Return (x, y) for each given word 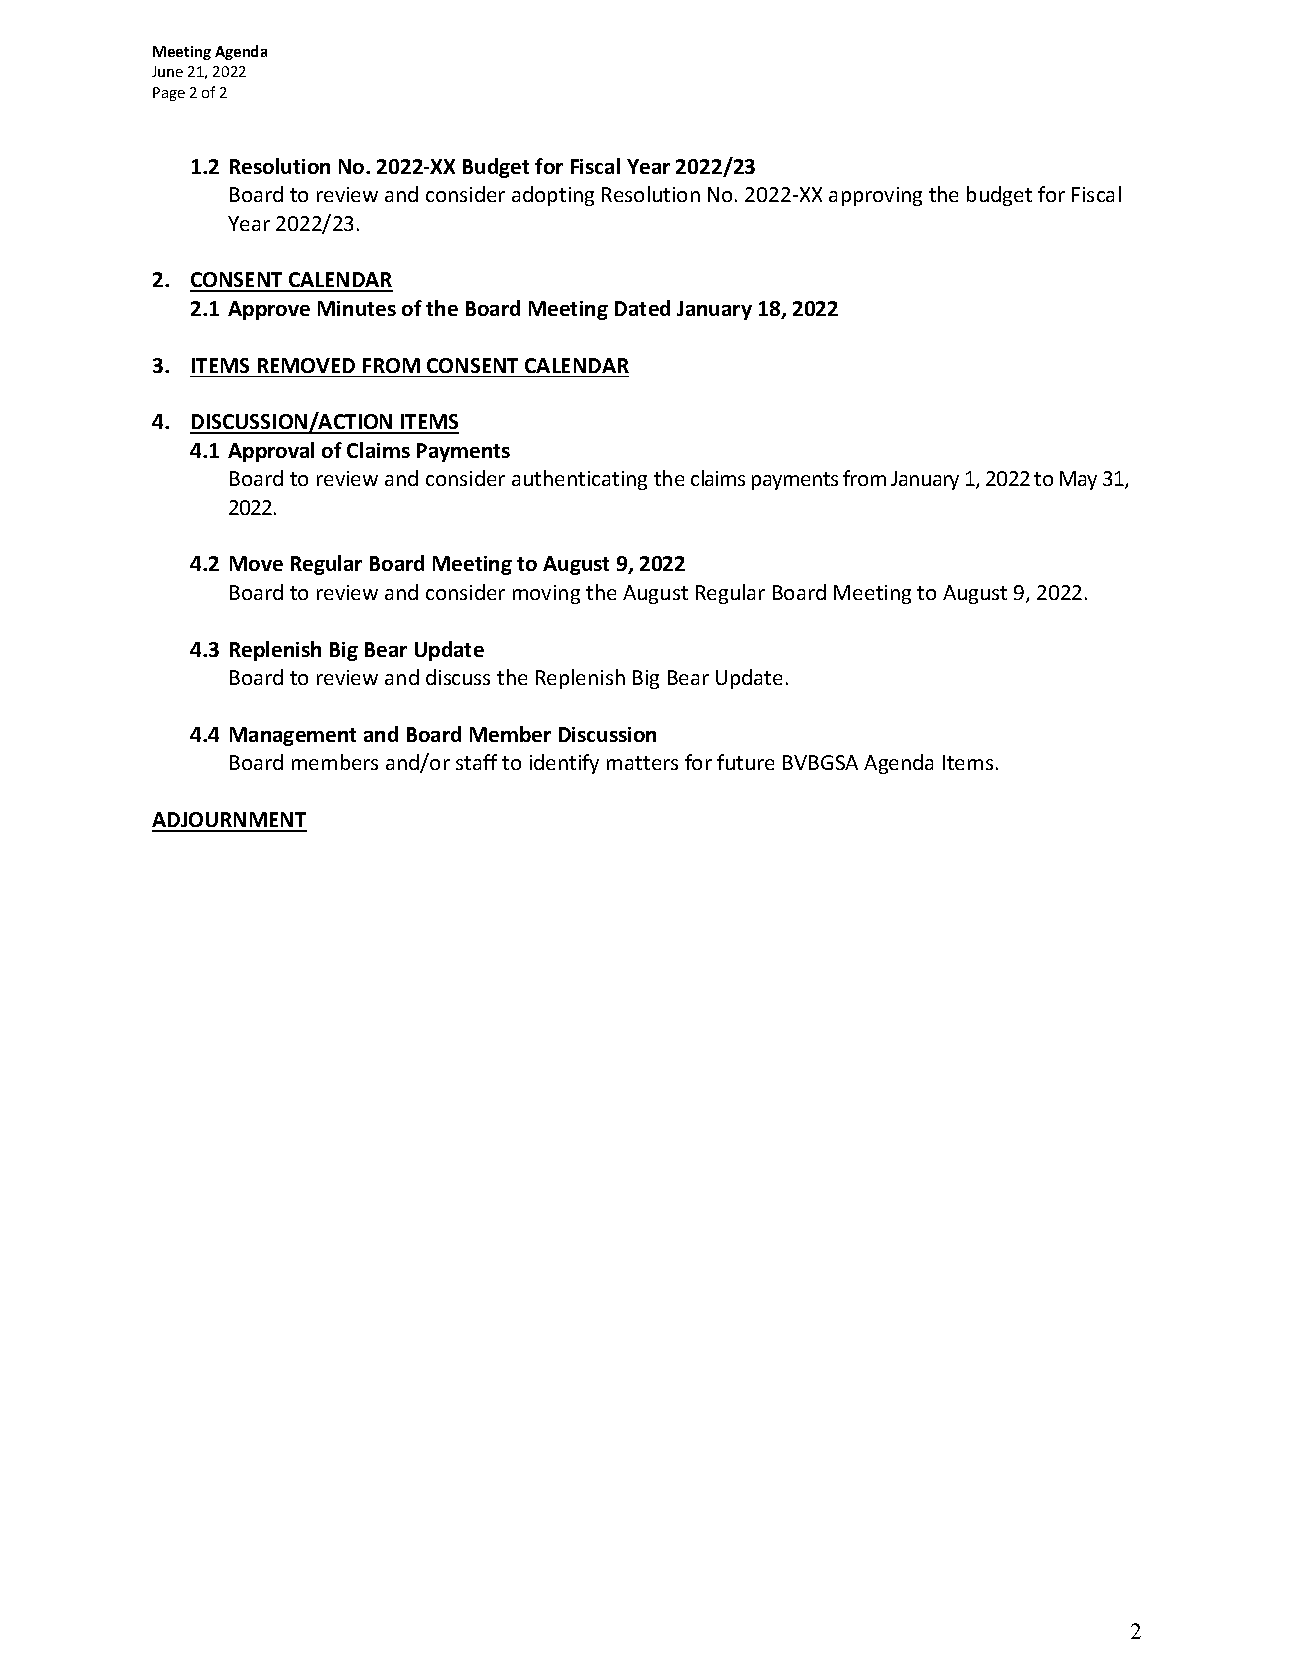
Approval (271, 452)
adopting (553, 196)
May (1078, 480)
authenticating (579, 480)
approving (875, 196)
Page (169, 94)
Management (293, 736)
